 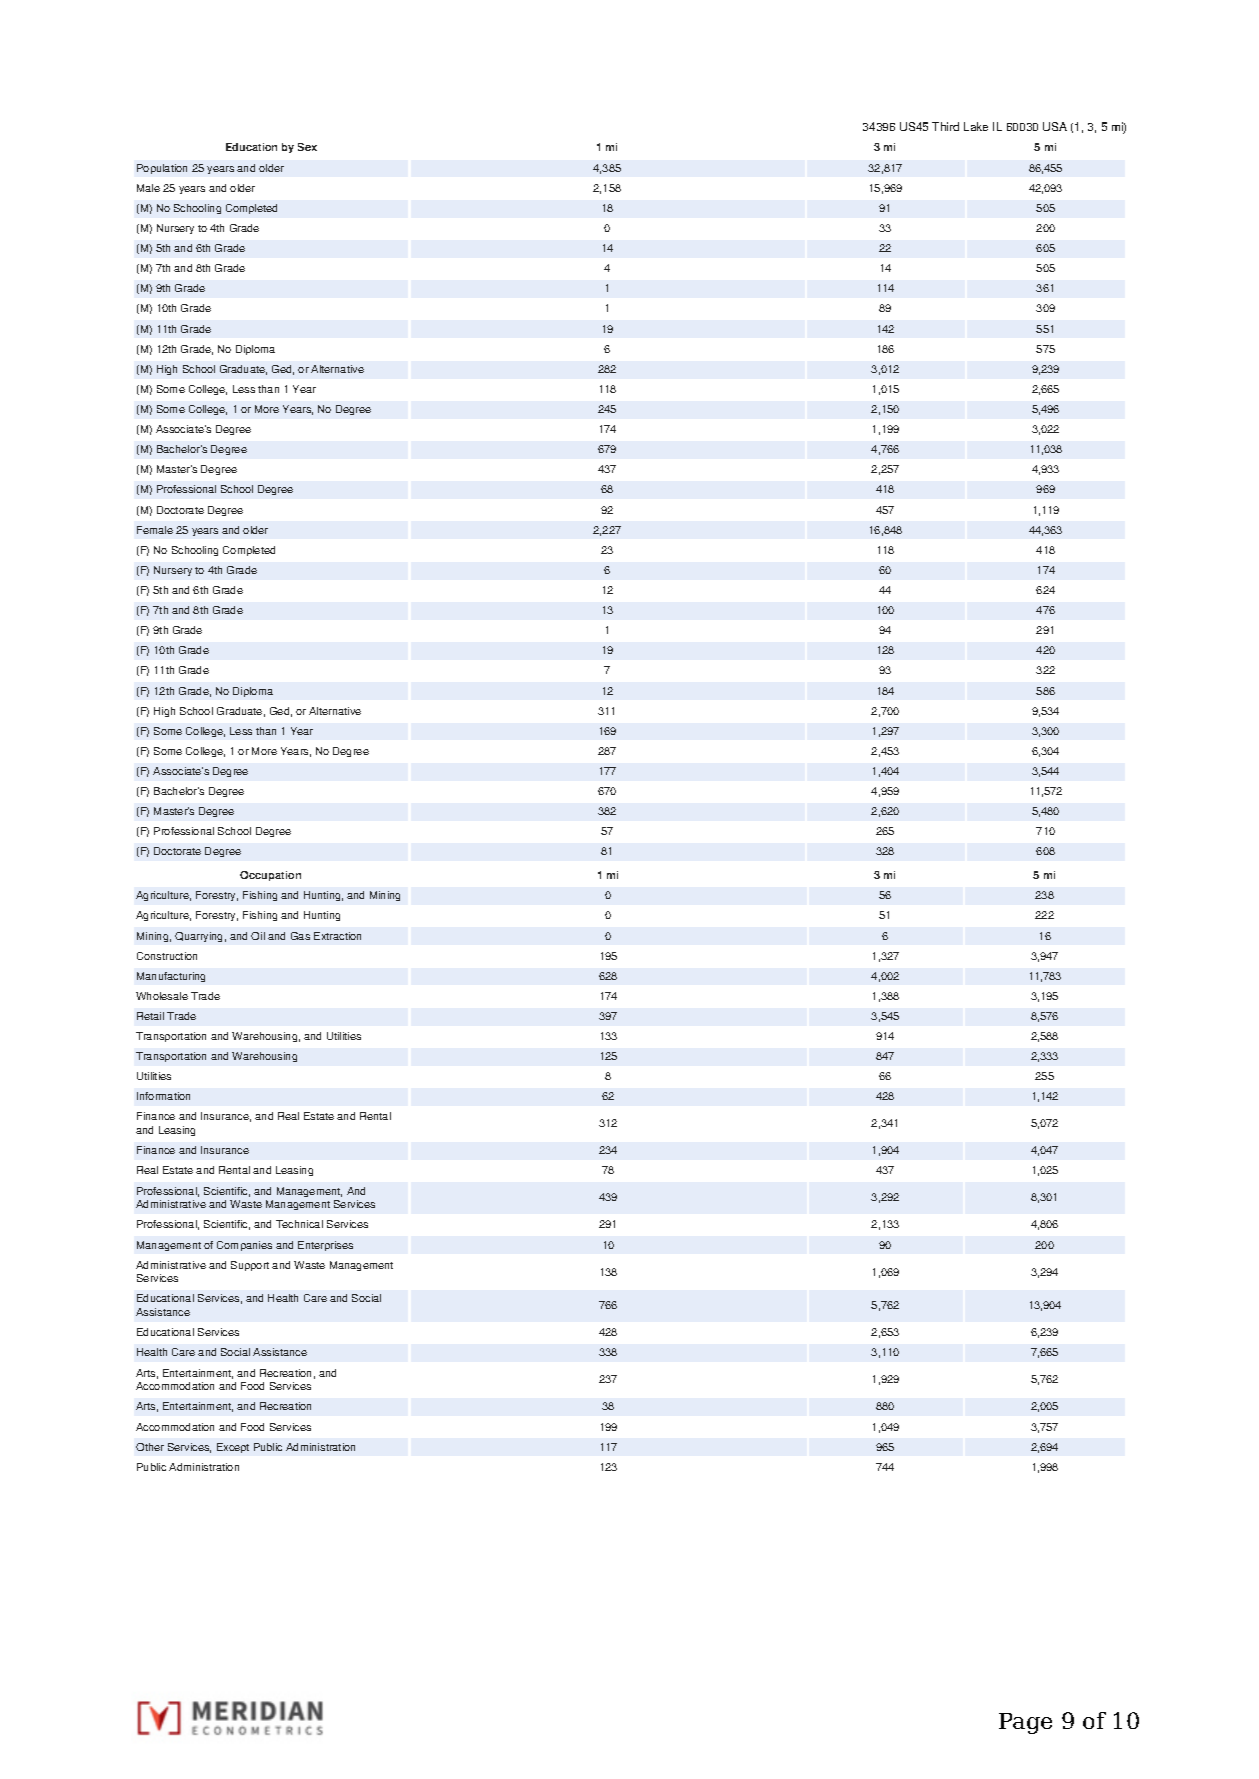 I want to click on Enterprises, so click(x=325, y=1246).
